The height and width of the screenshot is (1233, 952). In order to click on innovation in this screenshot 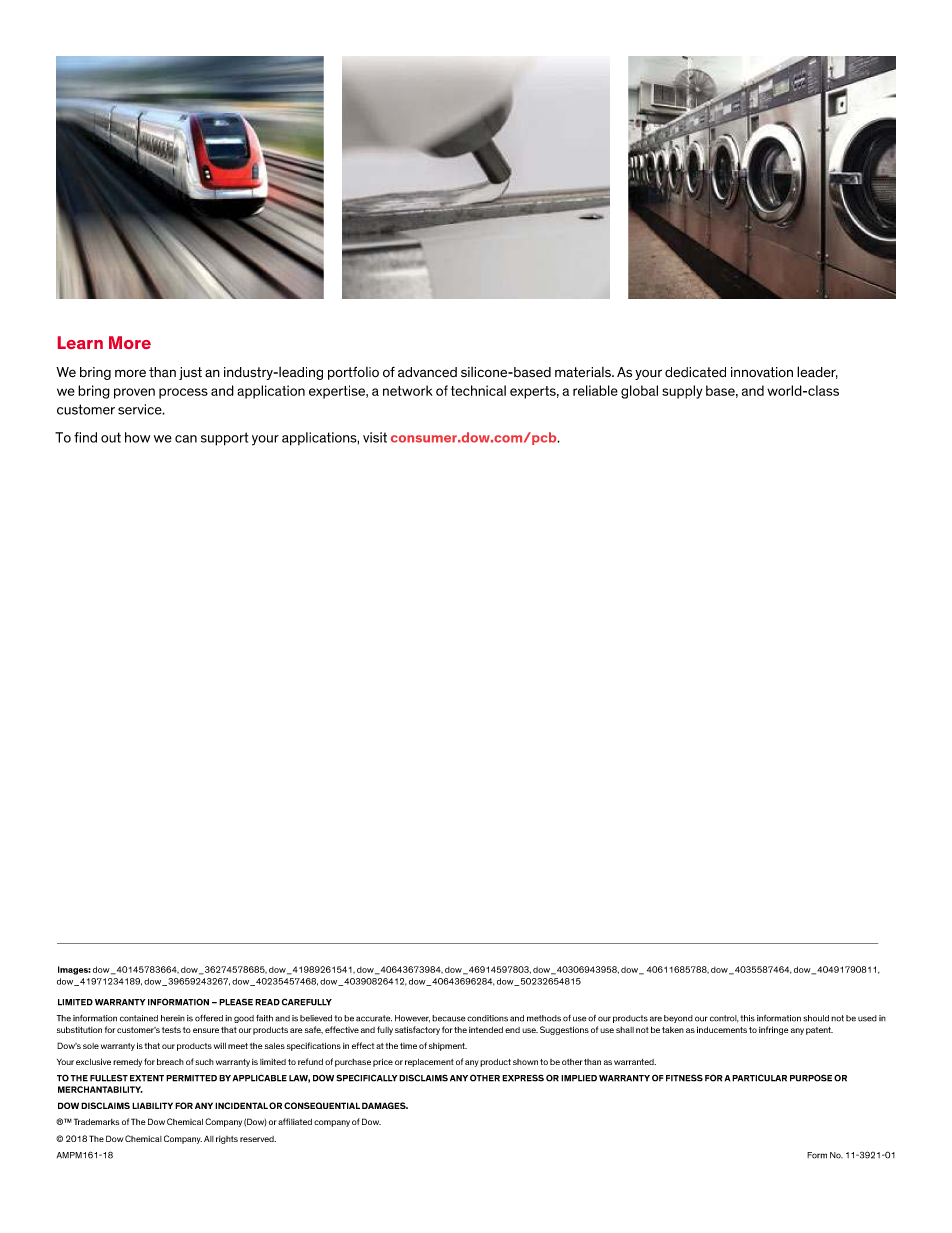, I will do `click(762, 372)`.
